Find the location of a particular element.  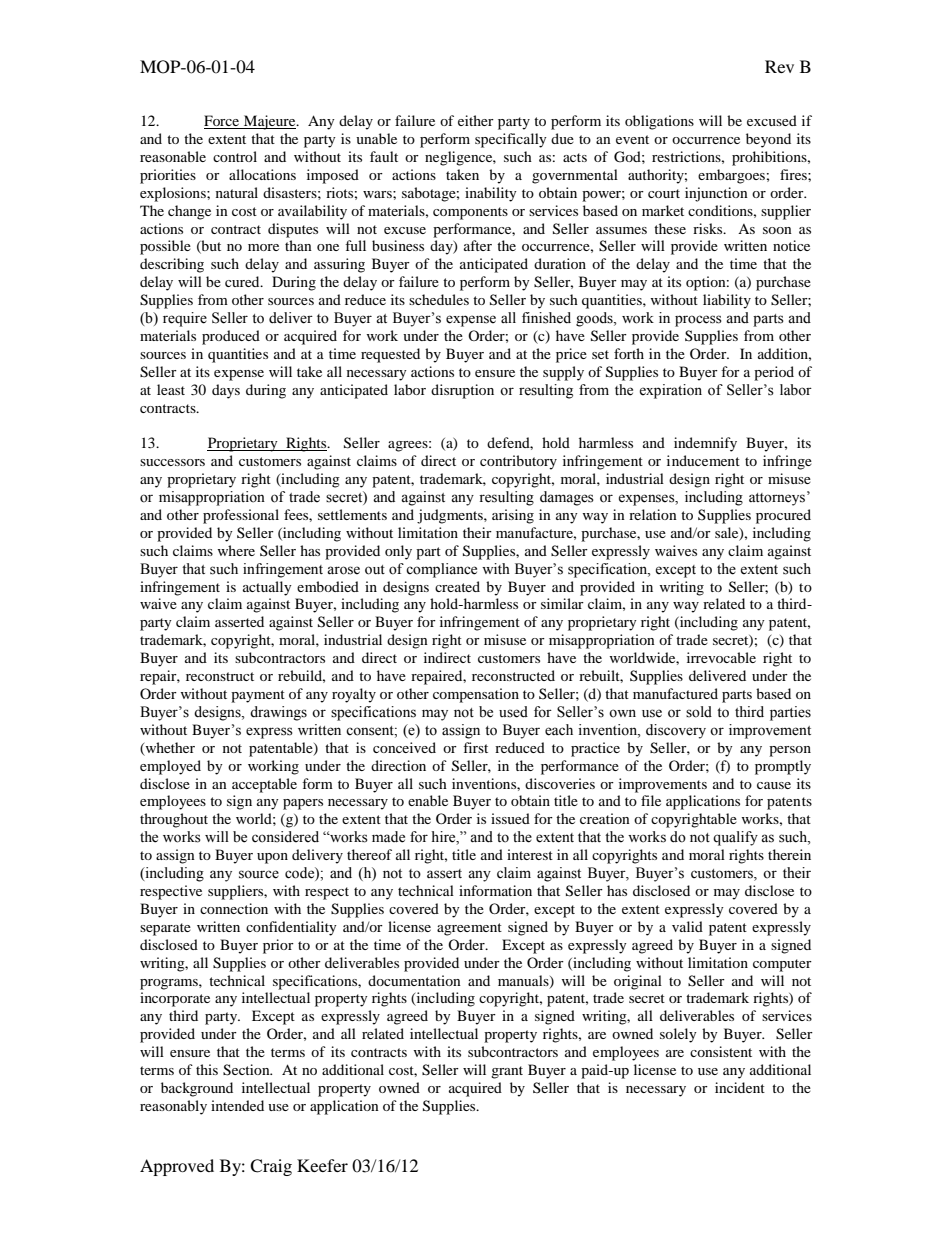

irrevocable is located at coordinates (721, 657).
